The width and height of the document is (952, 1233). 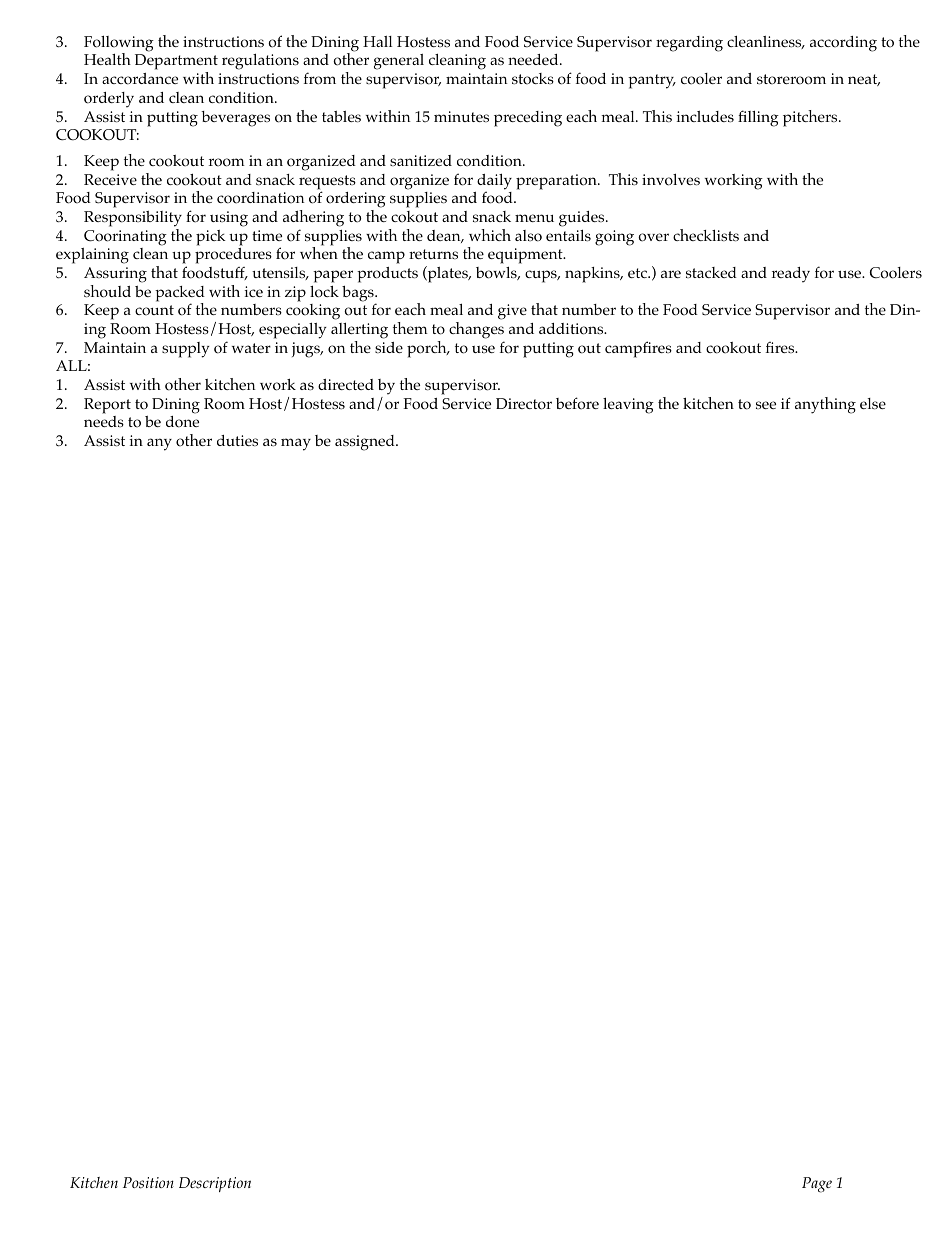 I want to click on duties, so click(x=237, y=440).
